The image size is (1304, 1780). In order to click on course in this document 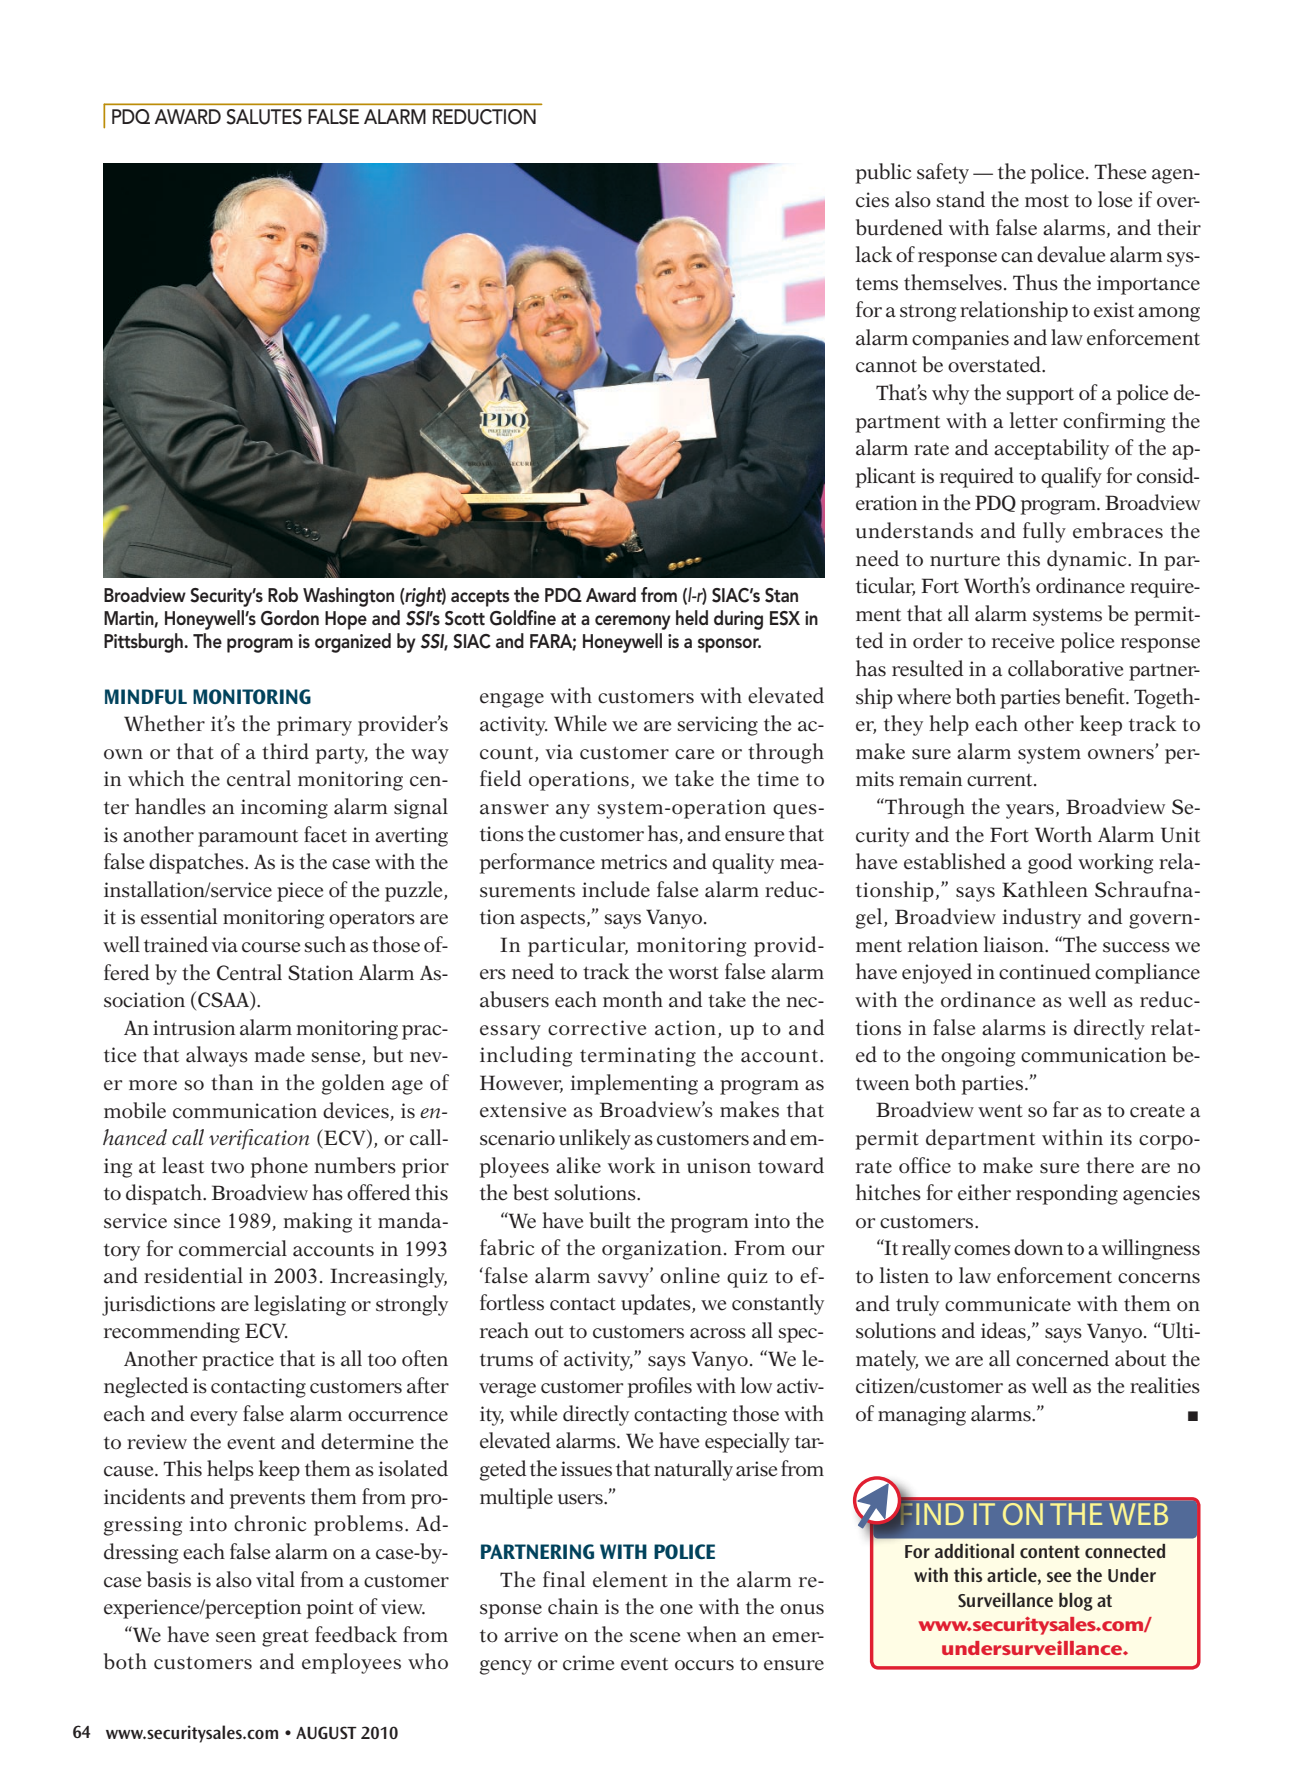, I will do `click(271, 947)`.
